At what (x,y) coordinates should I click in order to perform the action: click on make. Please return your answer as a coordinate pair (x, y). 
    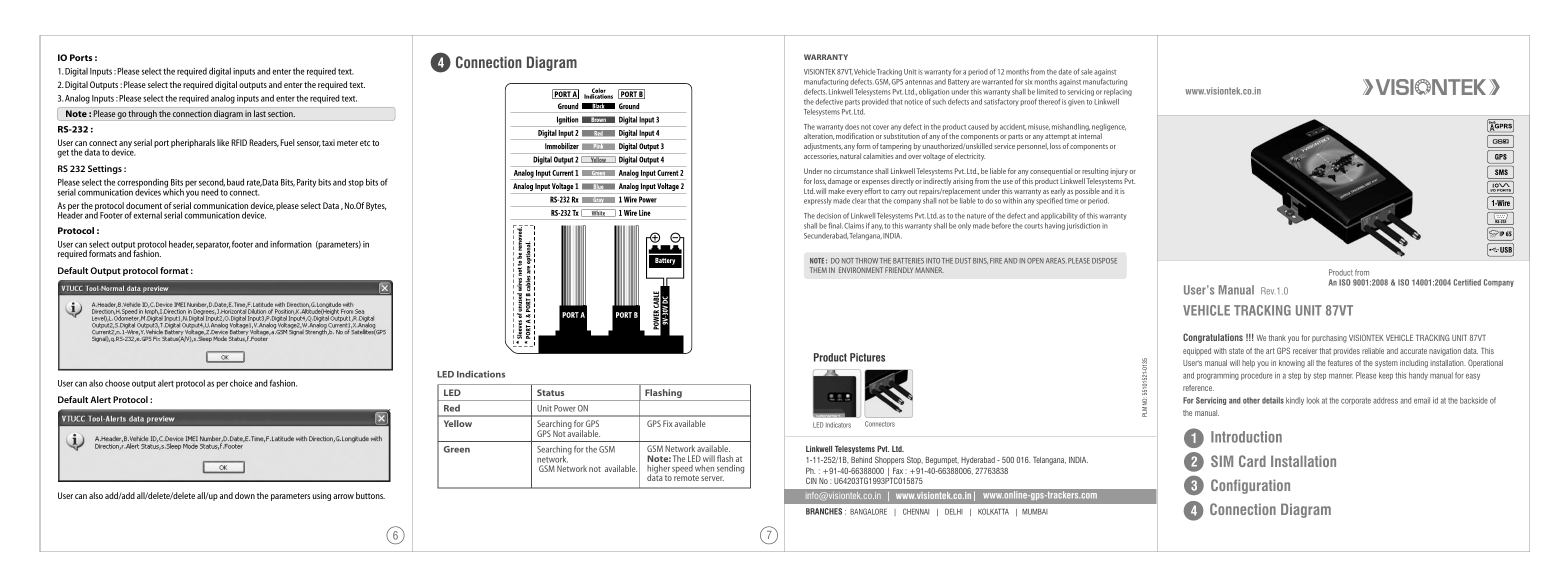
    Looking at the image, I should click on (837, 191).
